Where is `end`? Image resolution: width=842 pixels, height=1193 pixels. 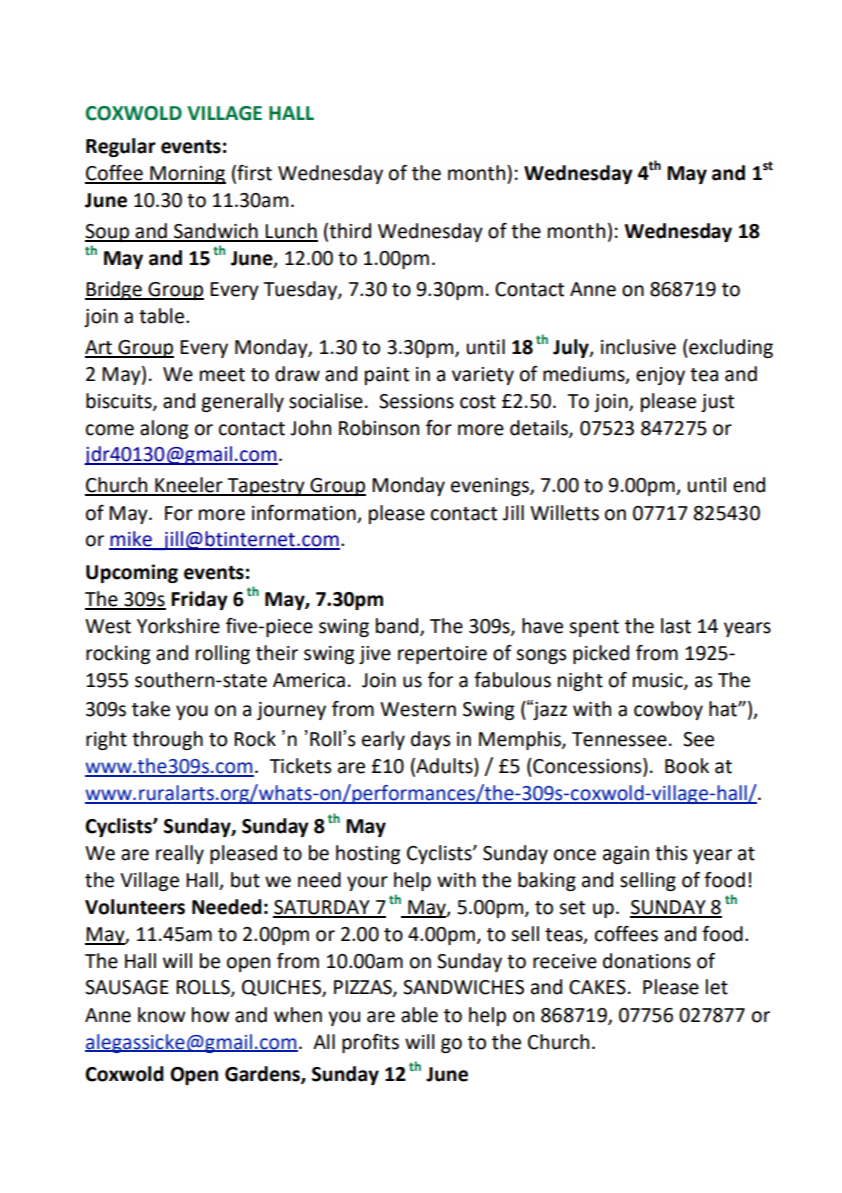 end is located at coordinates (749, 485).
